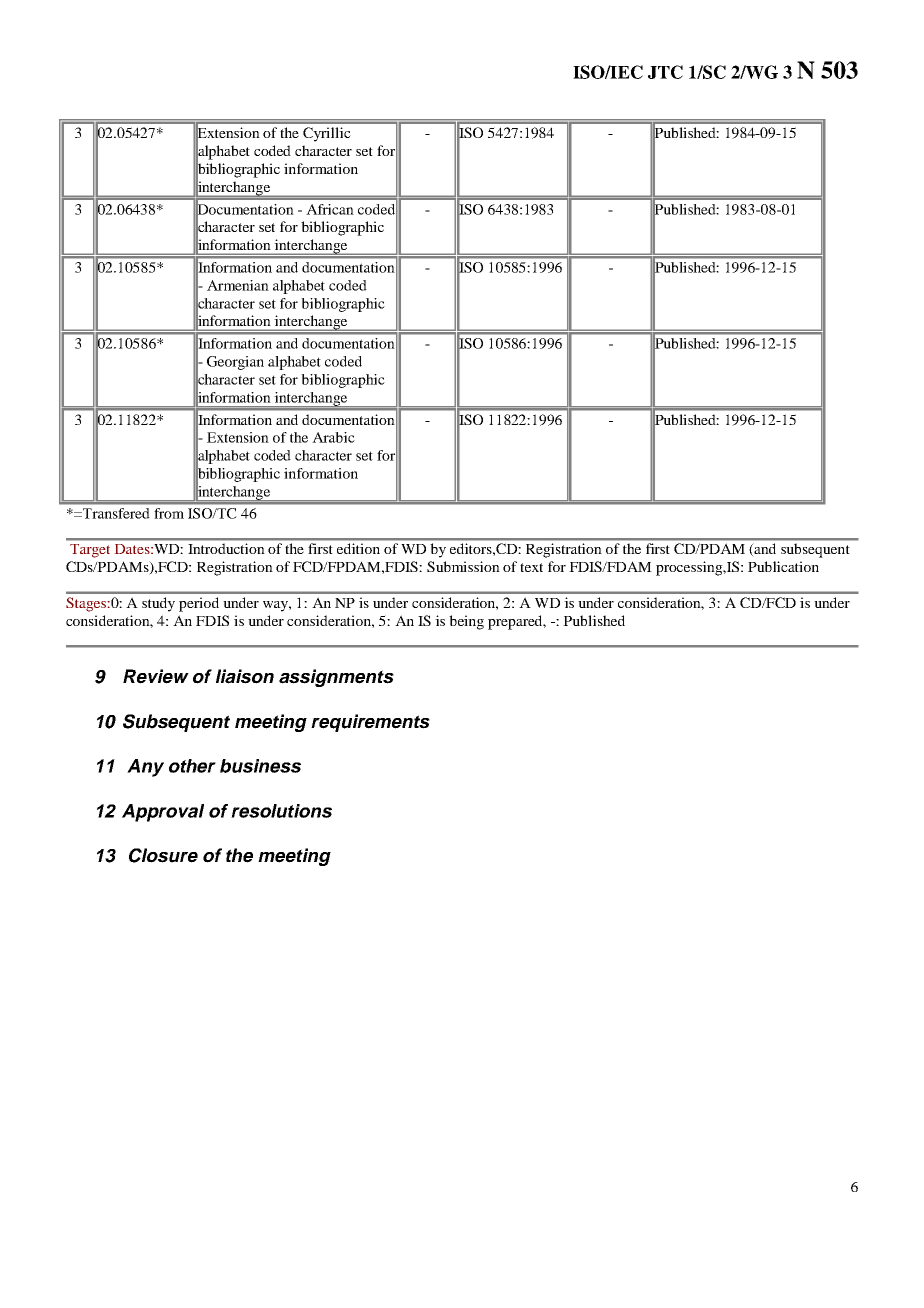  Describe the element at coordinates (169, 513) in the page. I see `from` at that location.
